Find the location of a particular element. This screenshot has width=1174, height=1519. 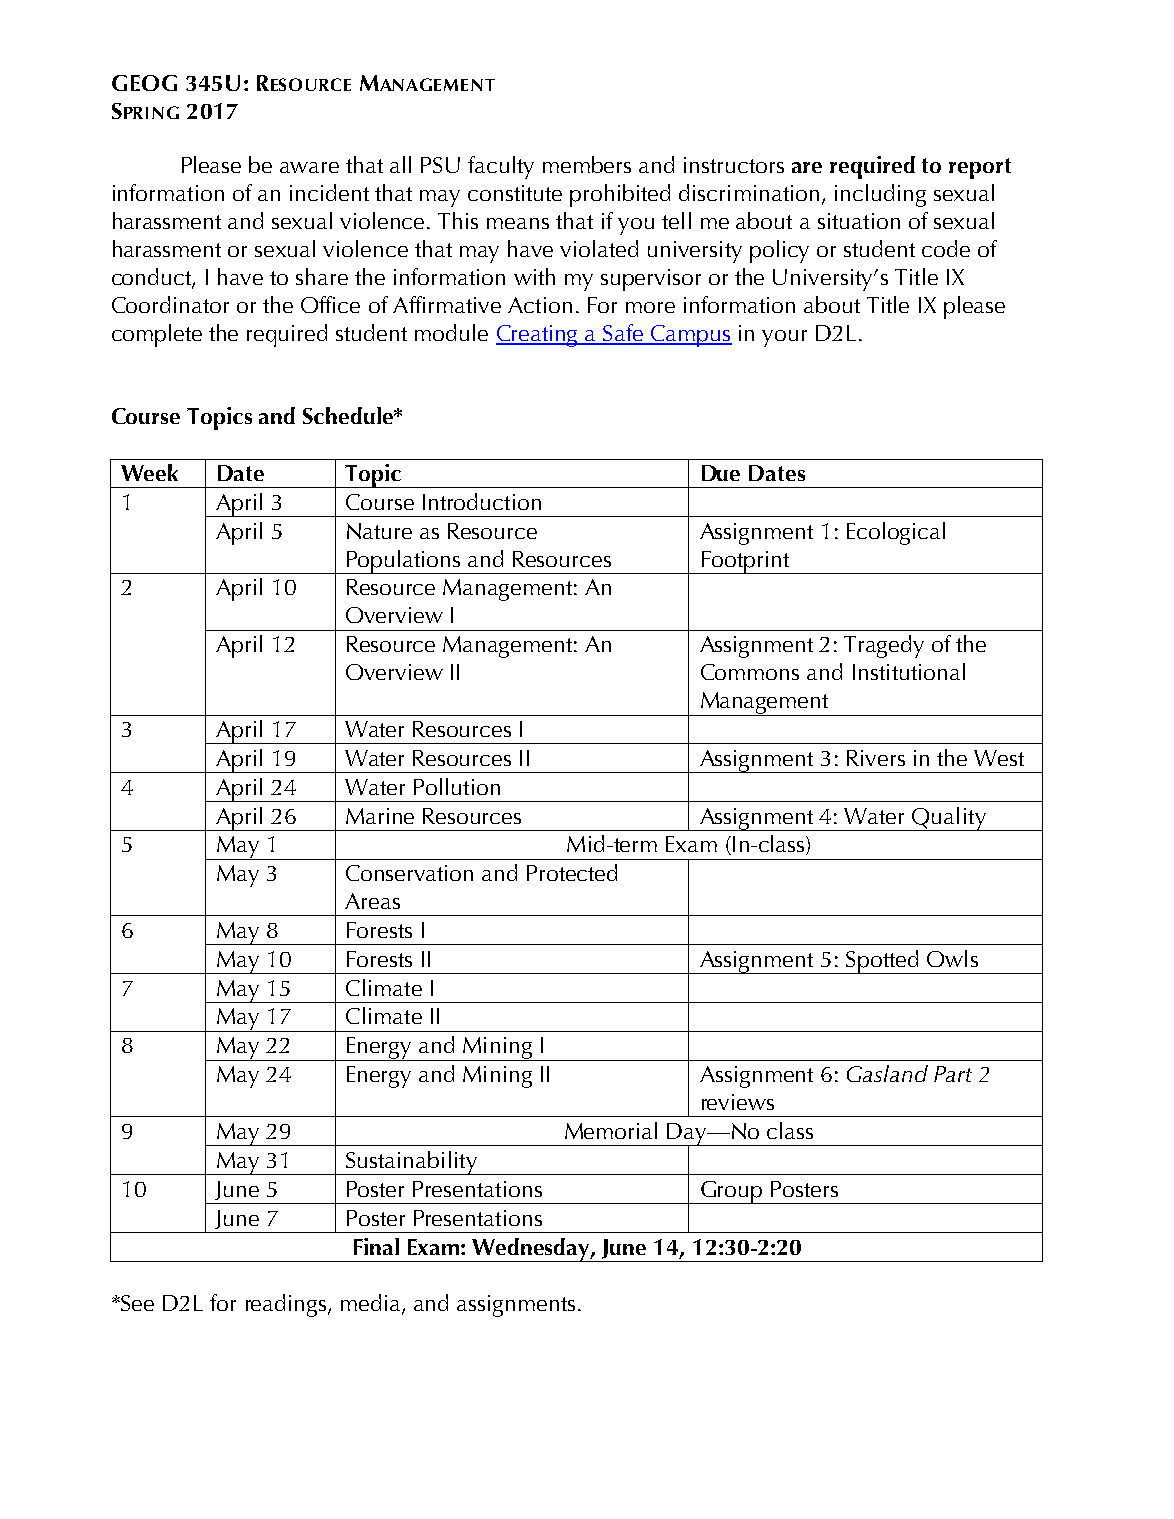

Marine is located at coordinates (380, 816).
